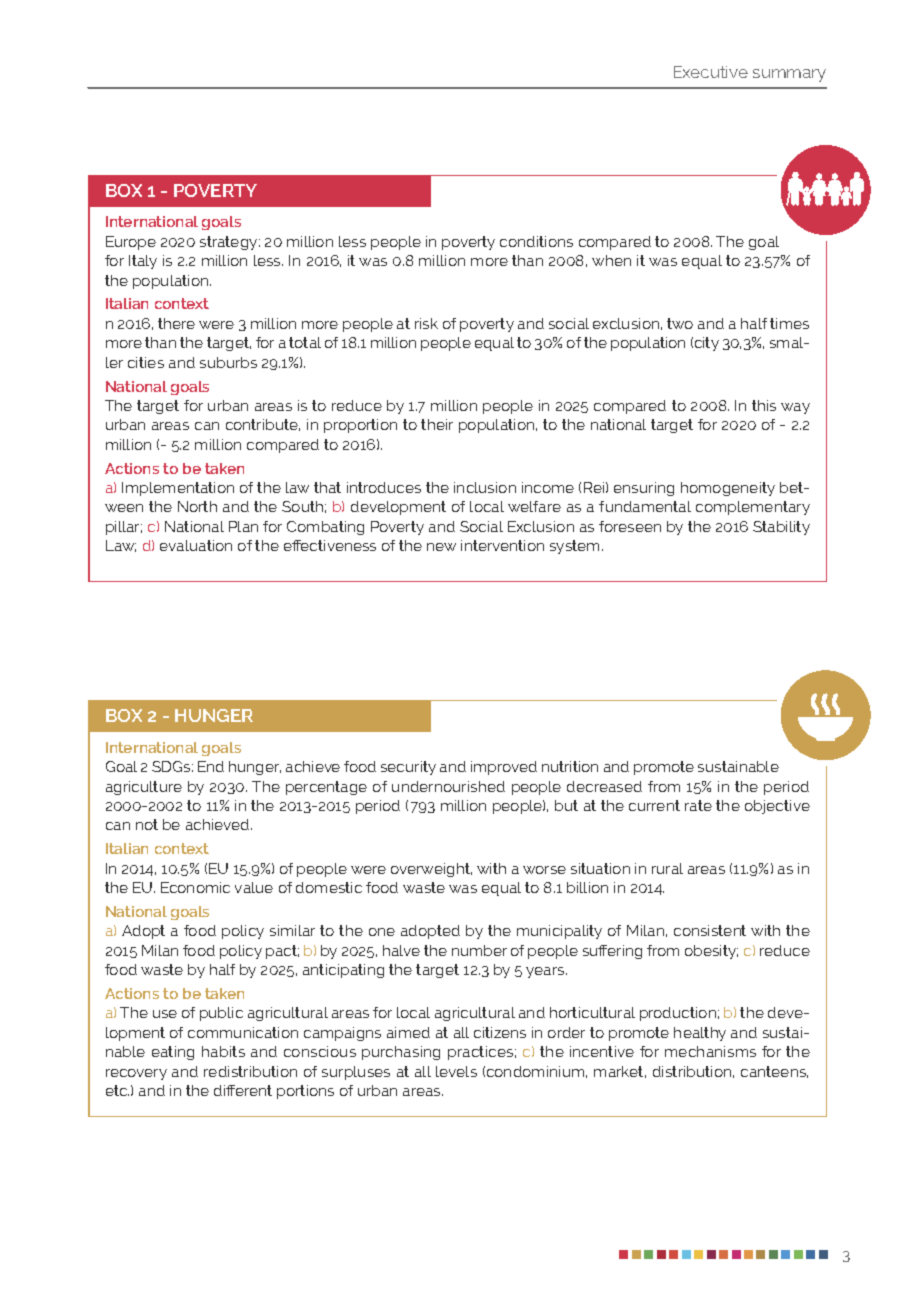 The image size is (924, 1308). What do you see at coordinates (711, 72) in the screenshot?
I see `Executive` at bounding box center [711, 72].
